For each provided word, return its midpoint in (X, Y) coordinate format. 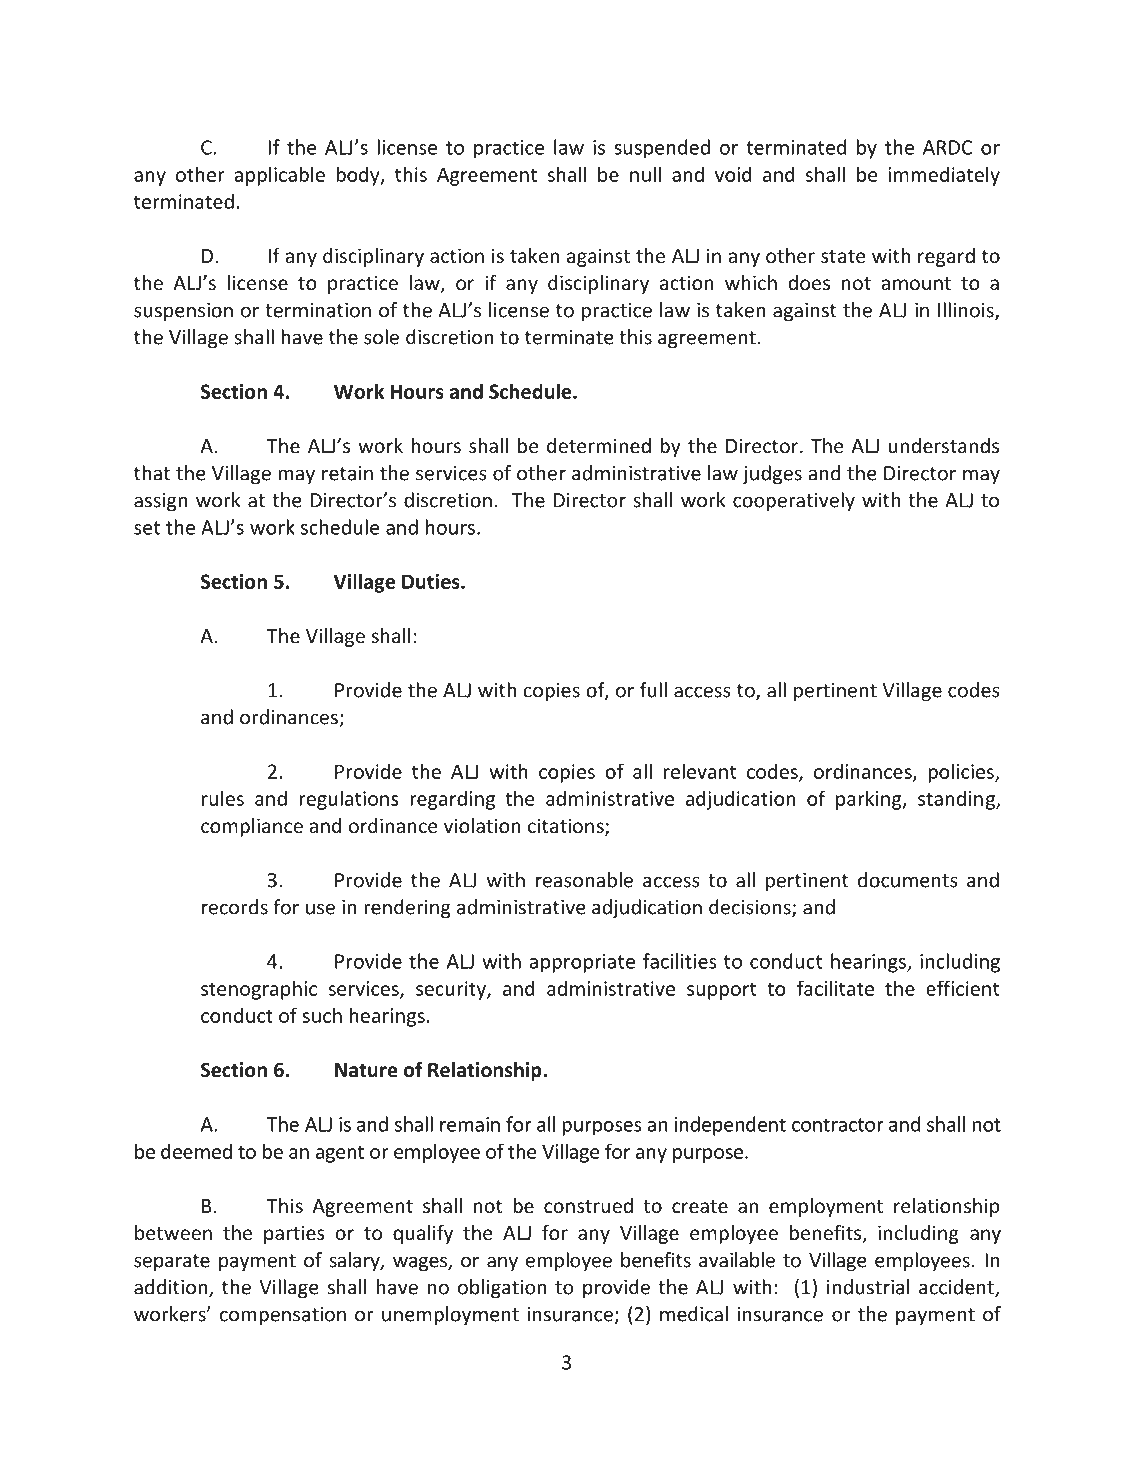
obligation (502, 1289)
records (235, 907)
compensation (283, 1316)
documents (908, 880)
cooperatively (794, 502)
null (645, 174)
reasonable (584, 880)
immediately (944, 176)
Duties (432, 581)
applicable (279, 176)
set (147, 528)
